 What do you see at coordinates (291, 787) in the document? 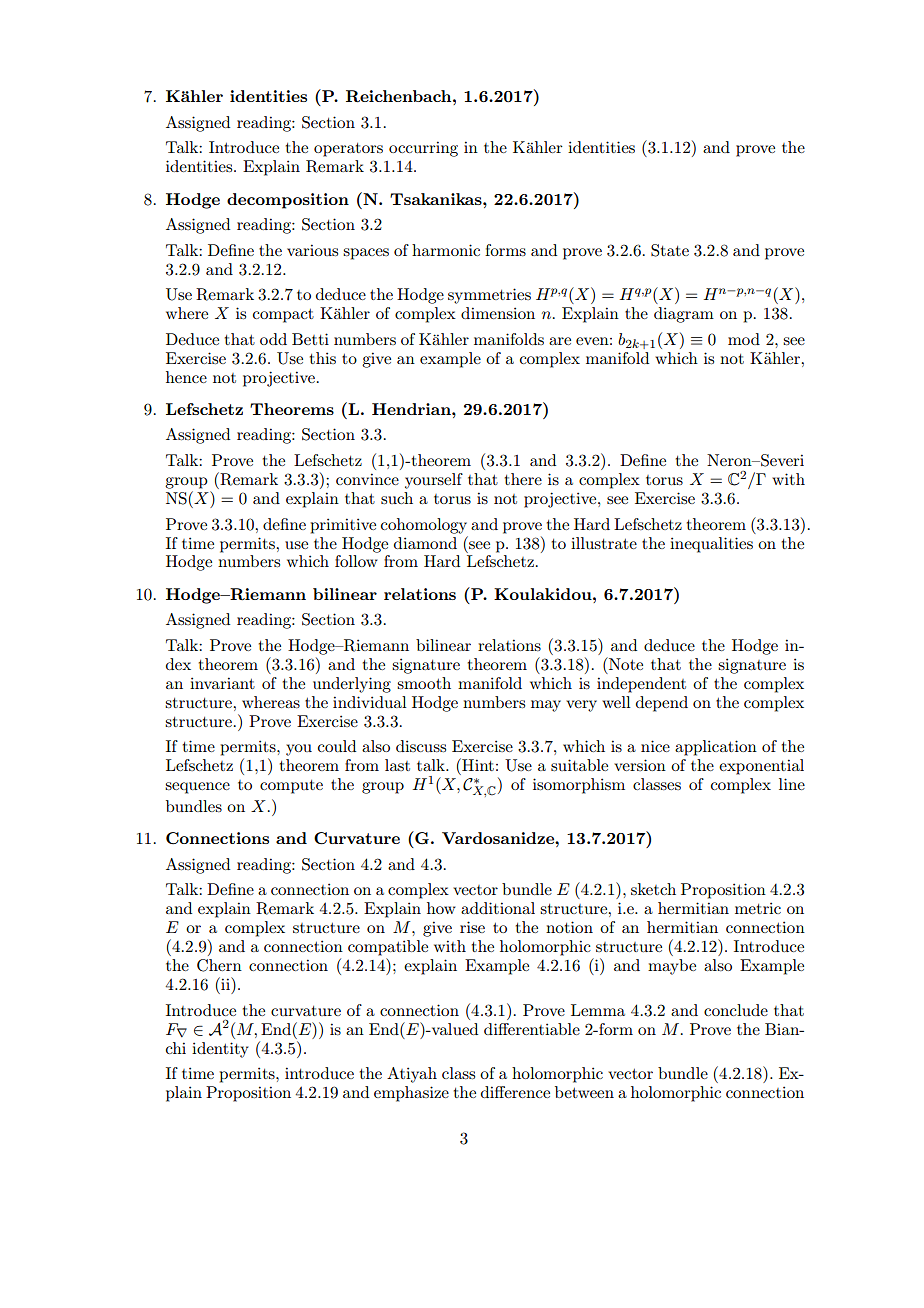
I see `compute` at bounding box center [291, 787].
